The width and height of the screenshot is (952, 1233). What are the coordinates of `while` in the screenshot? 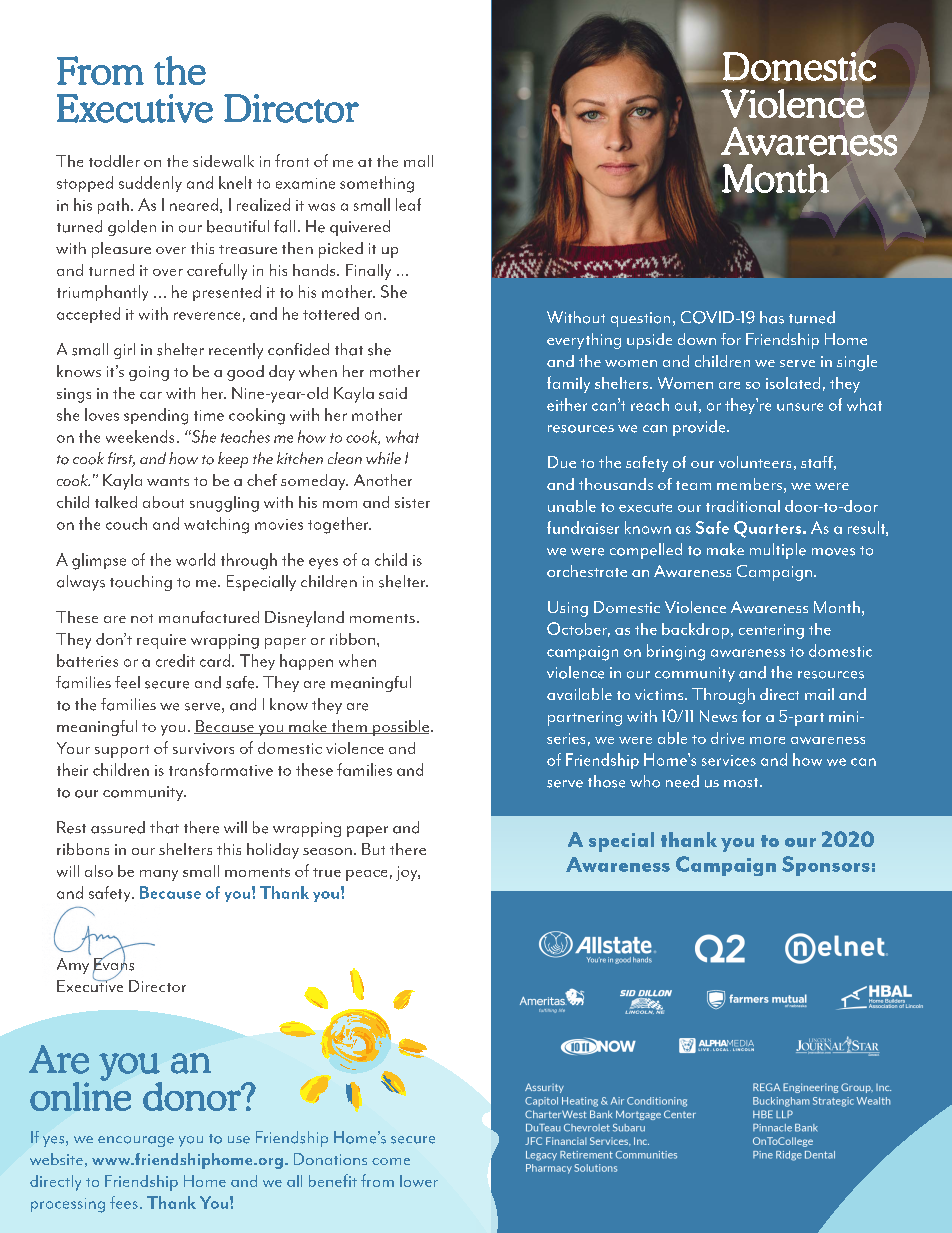 It's located at (383, 458).
